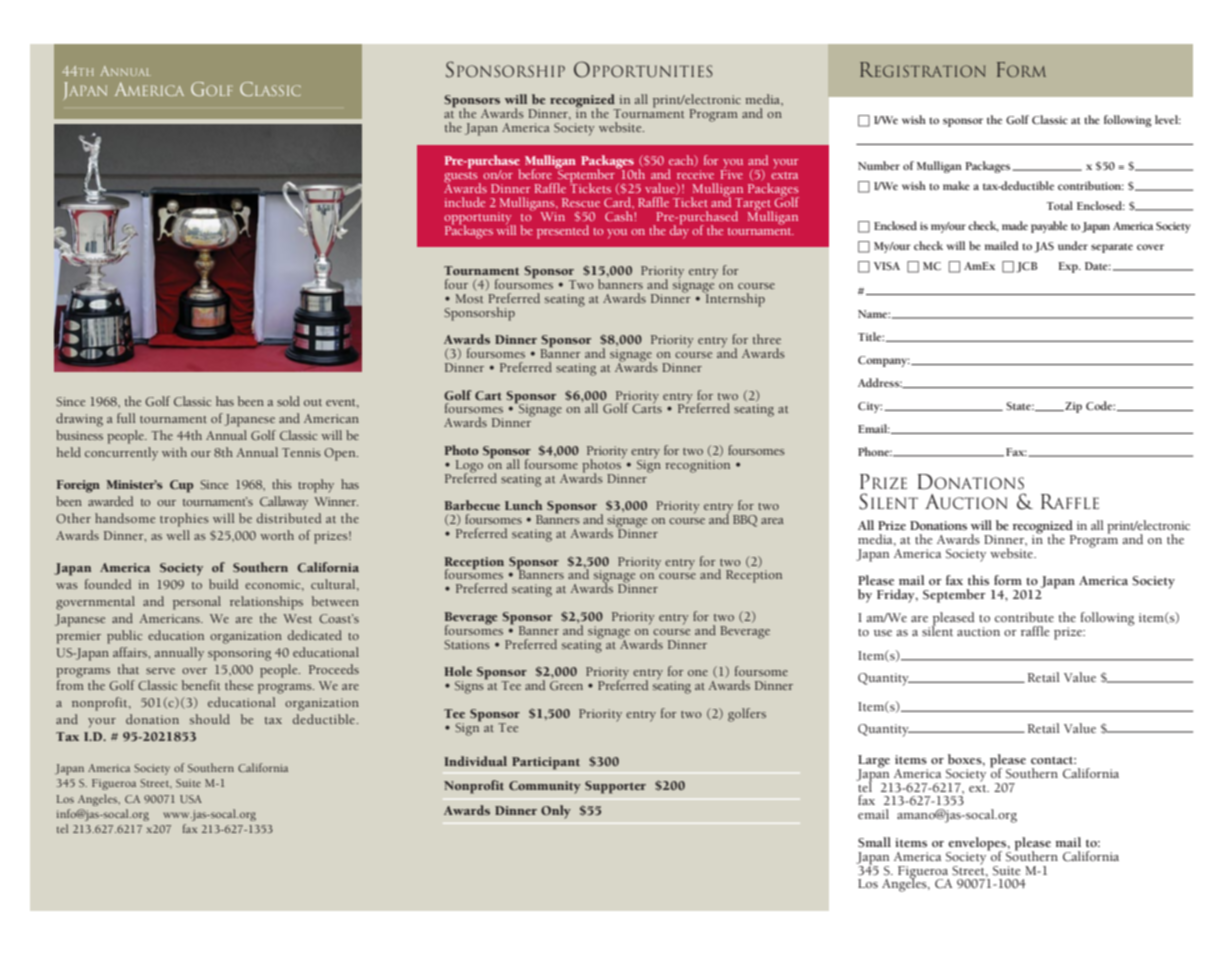  Describe the element at coordinates (874, 842) in the document. I see `Small` at that location.
